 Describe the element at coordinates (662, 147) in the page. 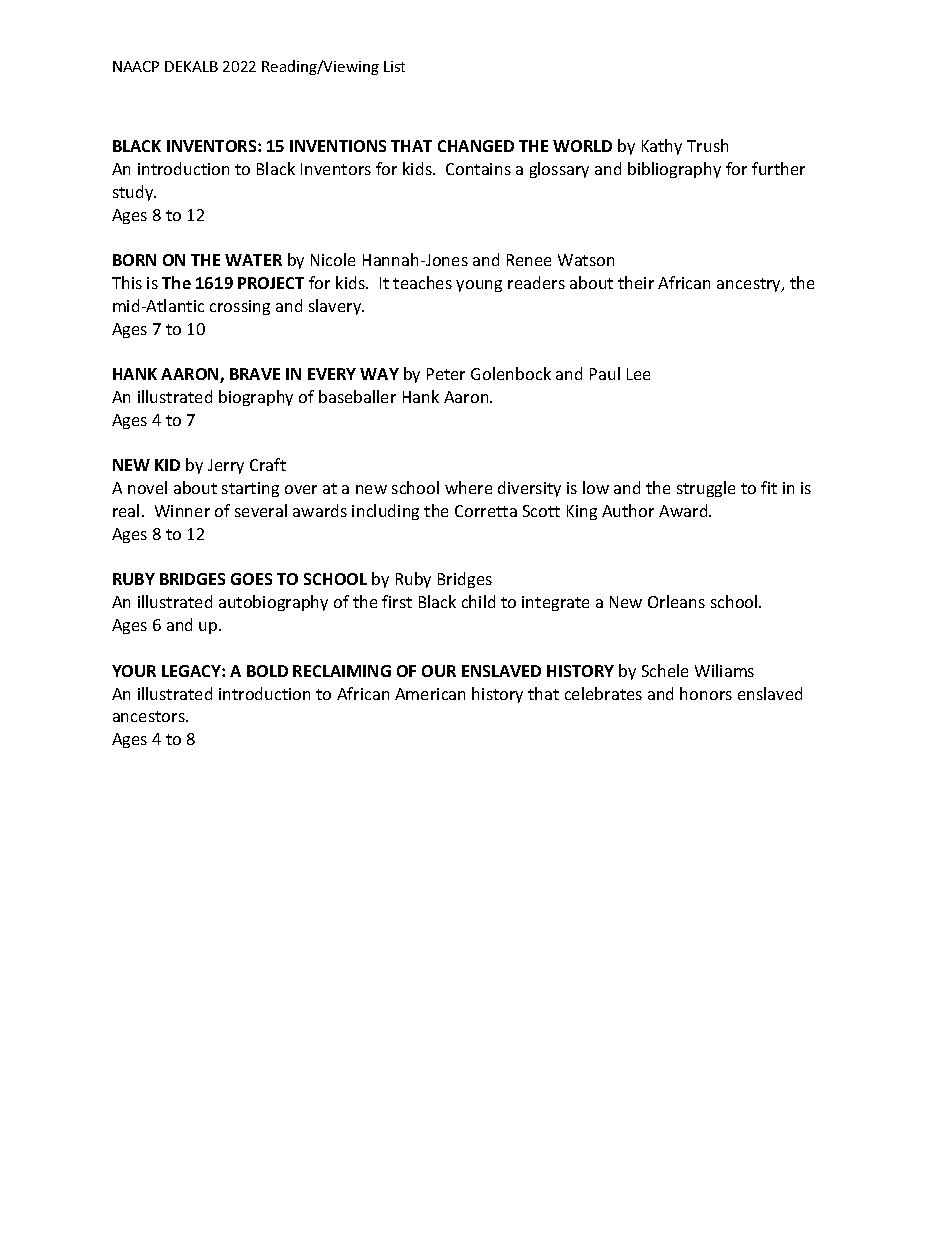

I see `Kathy` at that location.
